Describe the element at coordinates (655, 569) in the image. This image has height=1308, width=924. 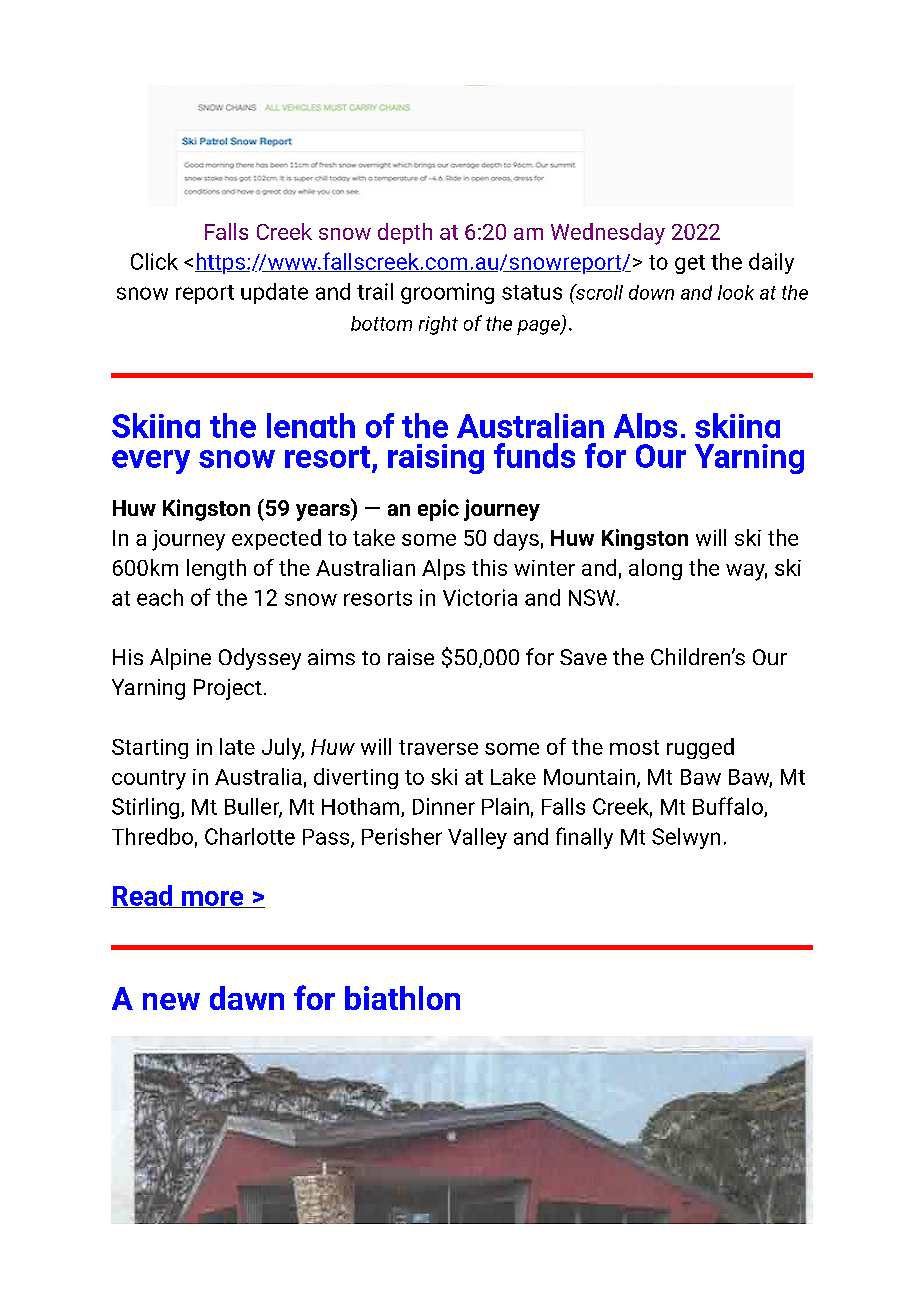
I see `along` at that location.
